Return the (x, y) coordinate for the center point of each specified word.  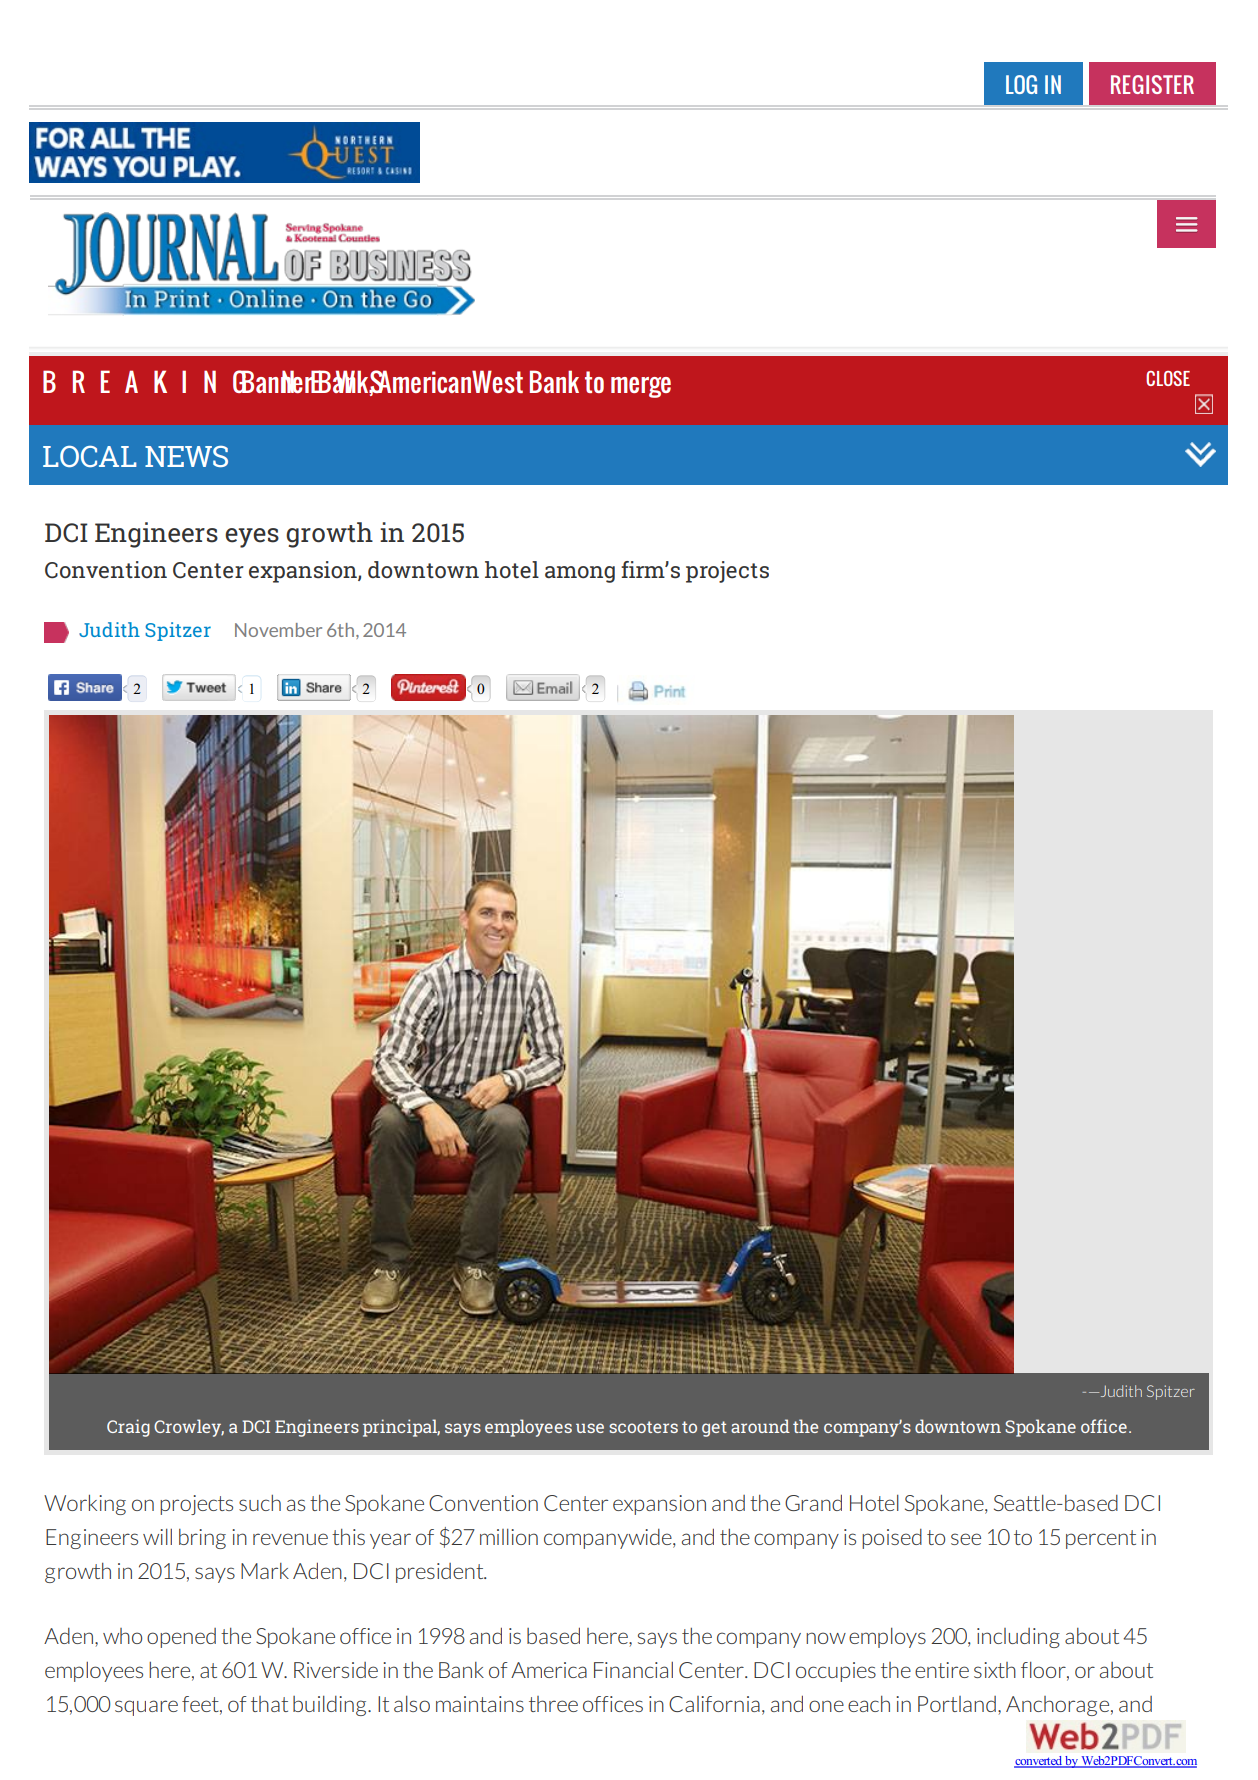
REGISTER (1152, 84)
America (549, 1670)
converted (1039, 1762)
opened (181, 1638)
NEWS (186, 456)
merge (641, 387)
